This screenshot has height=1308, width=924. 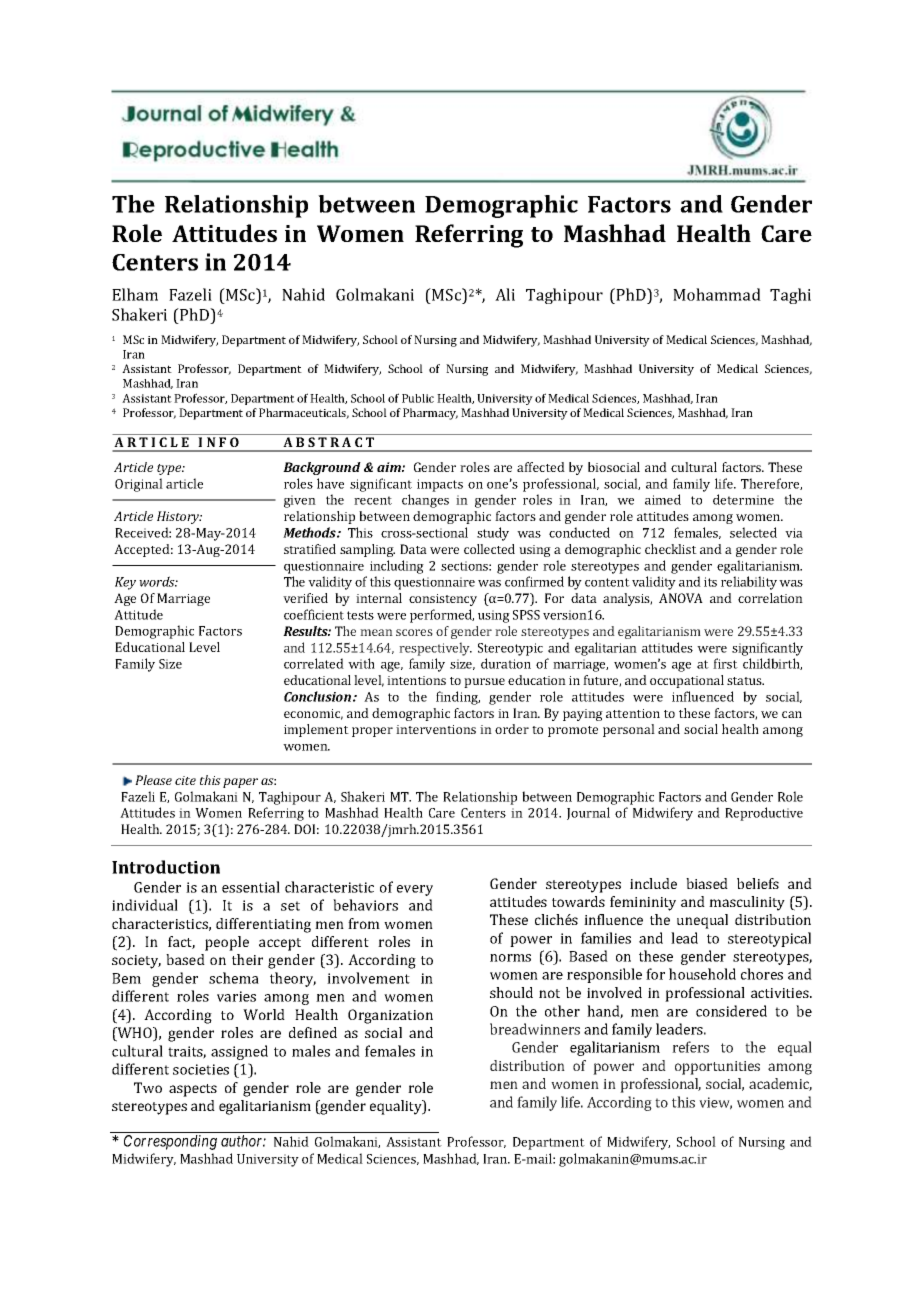 What do you see at coordinates (430, 414) in the screenshot?
I see `Pharmacy` at bounding box center [430, 414].
